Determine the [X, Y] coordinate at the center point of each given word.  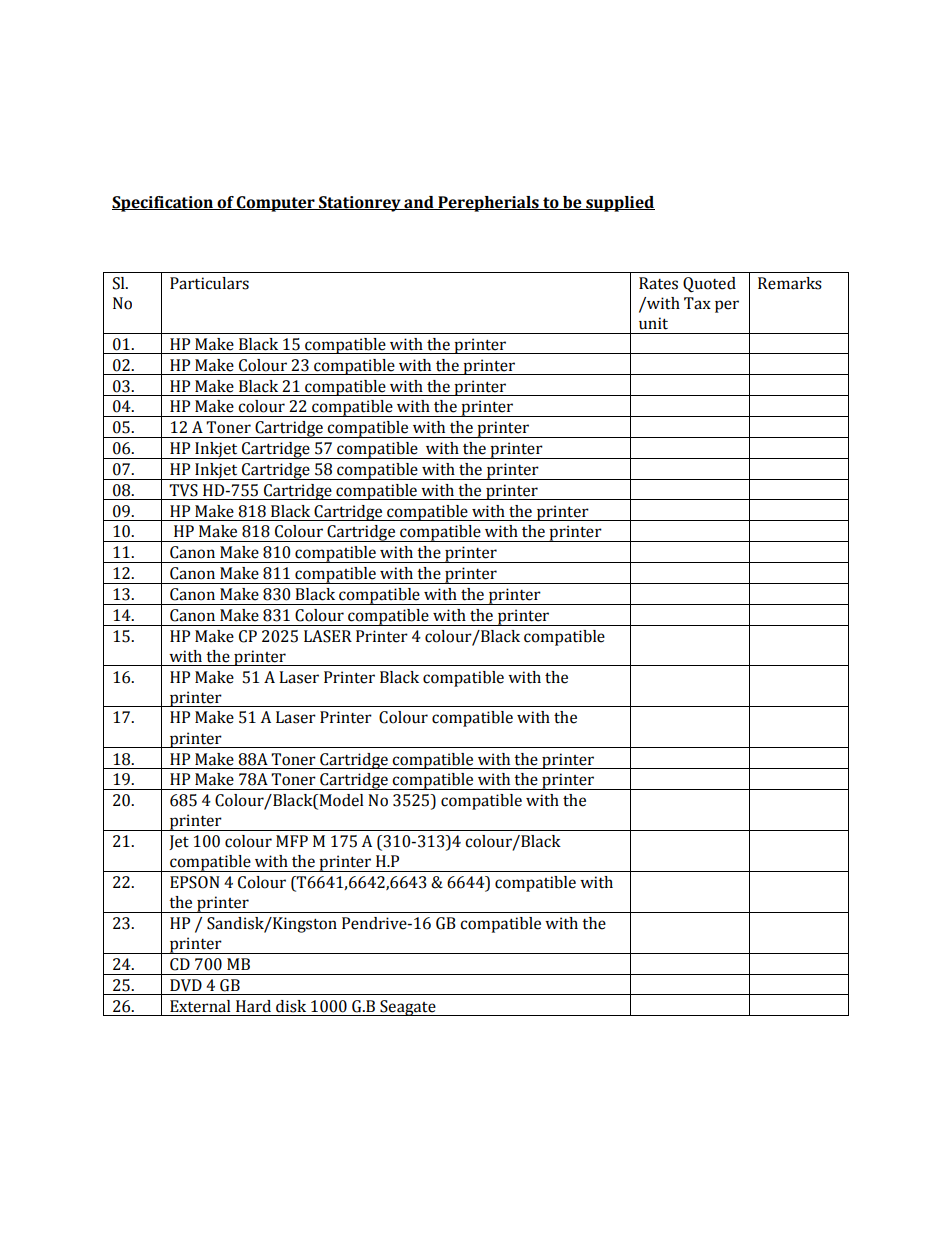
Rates [658, 283]
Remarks [790, 283]
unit [653, 323]
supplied [619, 204]
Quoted [709, 285]
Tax [697, 303]
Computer [276, 204]
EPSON [195, 882]
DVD [186, 985]
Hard [253, 1006]
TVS [183, 490]
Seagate [408, 1008]
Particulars [209, 283]
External [200, 1006]
